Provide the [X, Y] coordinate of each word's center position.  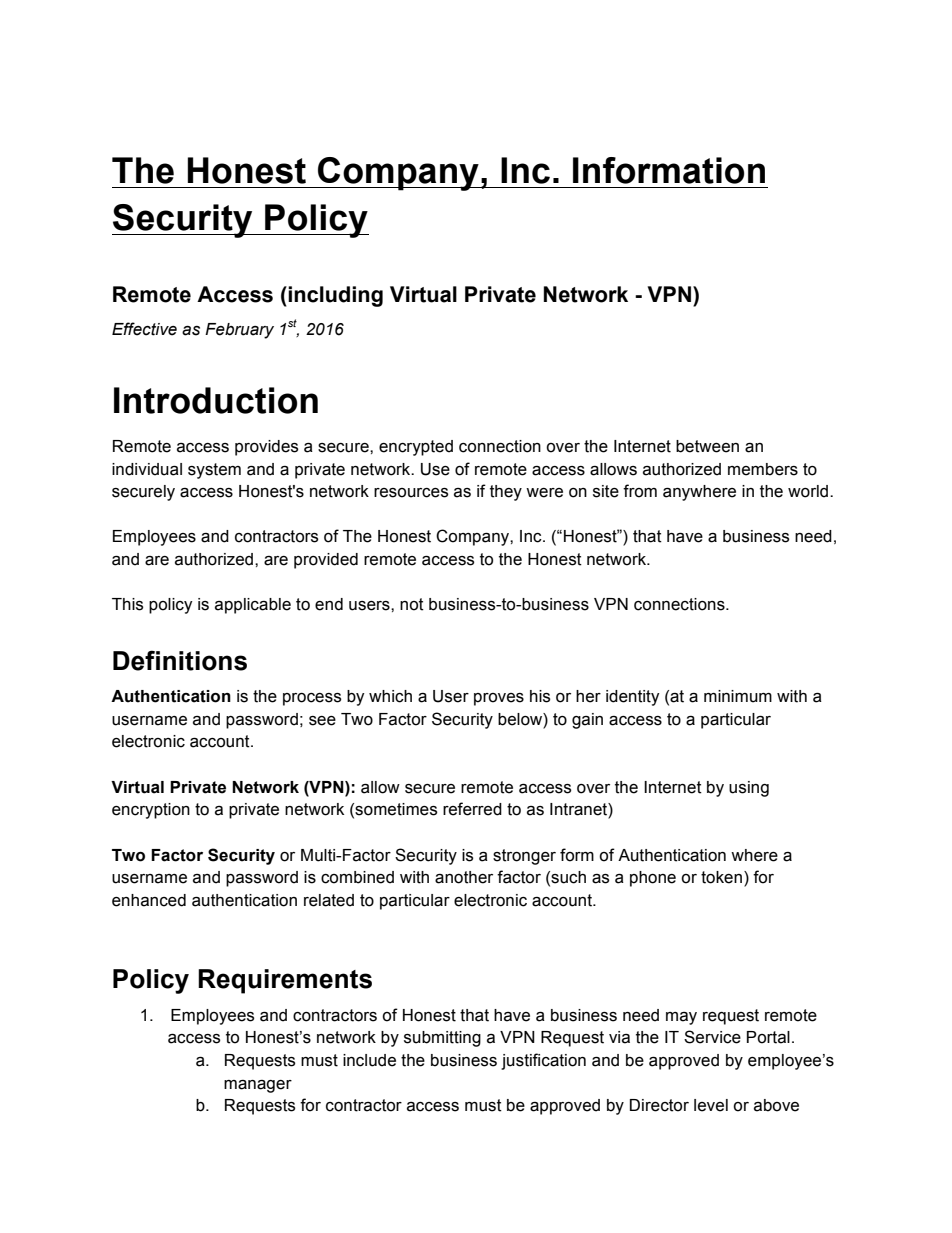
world [808, 491]
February [239, 331]
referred [472, 809]
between [707, 446]
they [506, 493]
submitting [442, 1039]
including [334, 296]
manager [258, 1086]
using [749, 789]
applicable [253, 606]
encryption [151, 811]
